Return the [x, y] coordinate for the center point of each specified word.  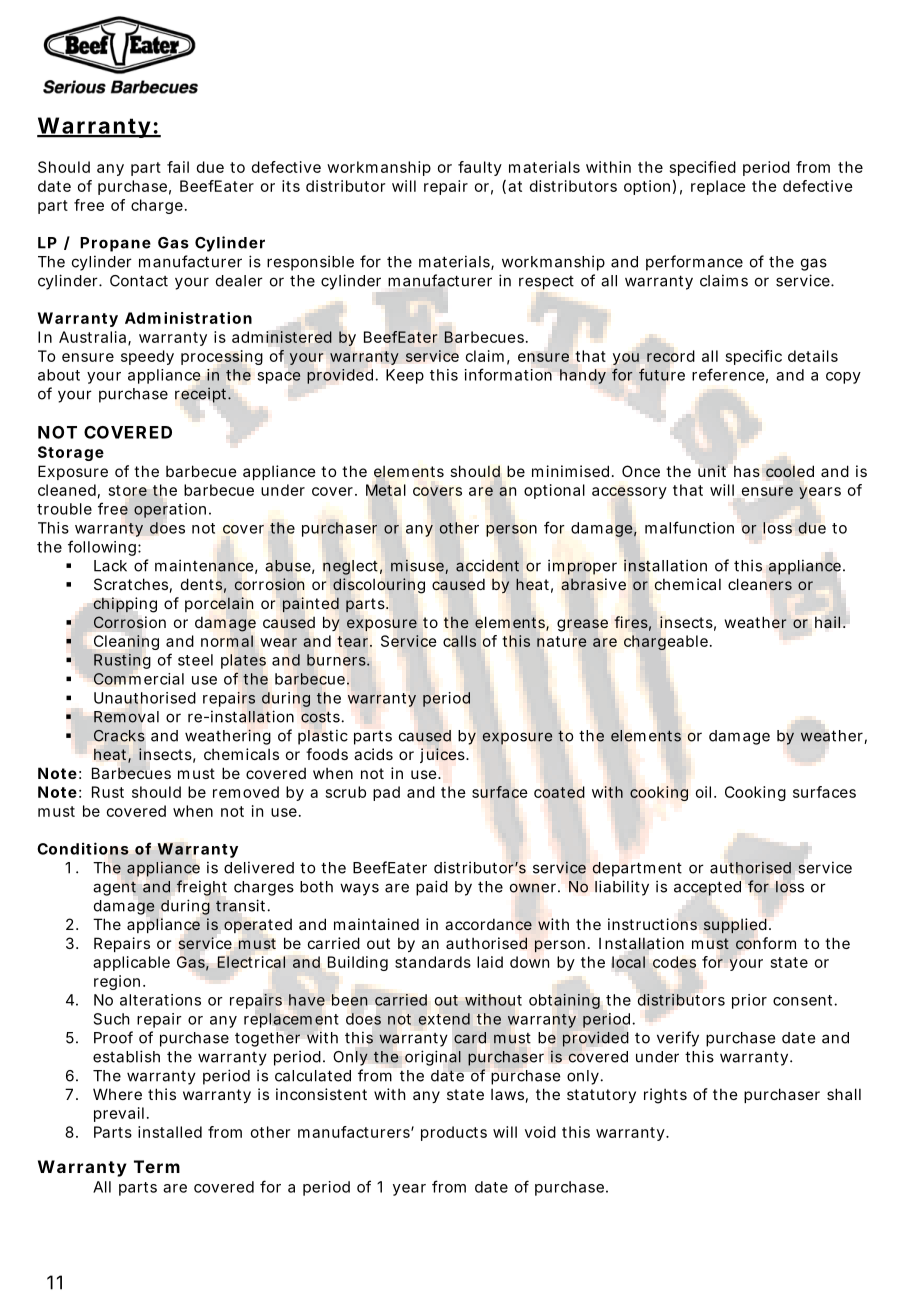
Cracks [119, 736]
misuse [418, 567]
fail [178, 167]
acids [373, 754]
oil [703, 792]
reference [728, 374]
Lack [110, 566]
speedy [147, 357]
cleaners [760, 584]
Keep [405, 376]
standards [433, 962]
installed [170, 1132]
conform [766, 943]
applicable [131, 963]
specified [703, 168]
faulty [480, 168]
